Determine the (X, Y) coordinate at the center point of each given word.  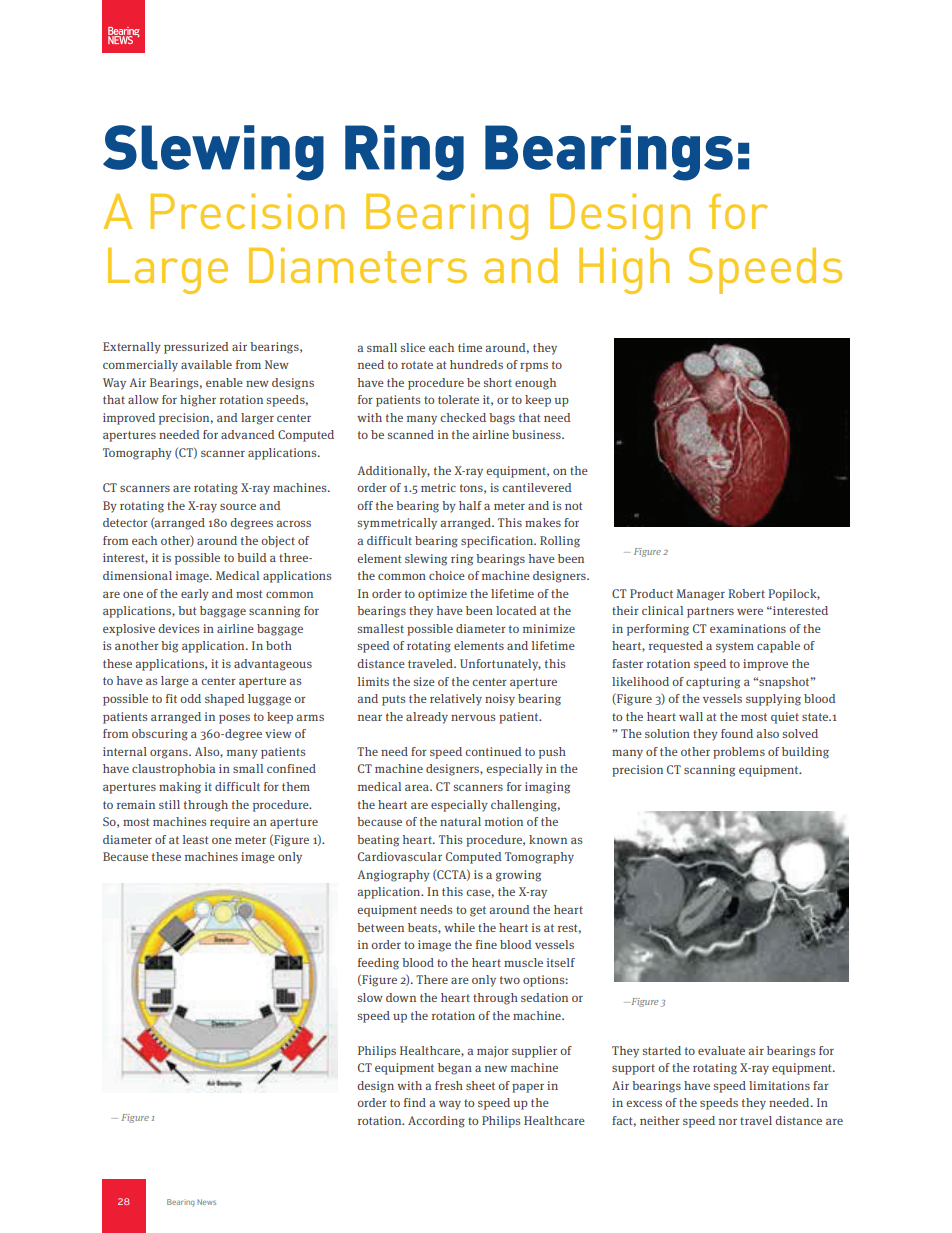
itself (561, 962)
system (735, 647)
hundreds (476, 364)
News (206, 1202)
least (195, 839)
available (206, 364)
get (478, 911)
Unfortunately (500, 665)
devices (178, 628)
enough (535, 384)
